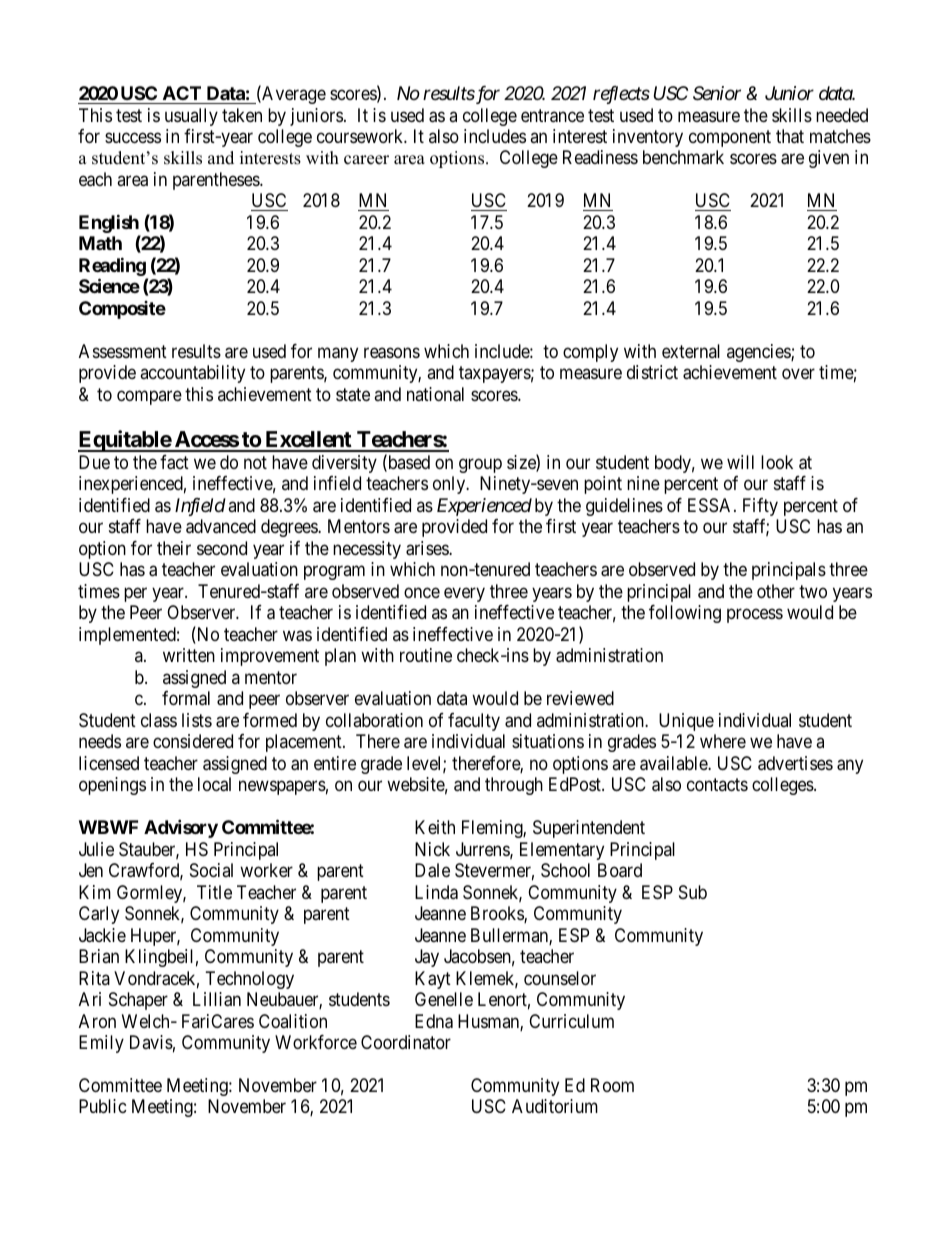 This document has height=1233, width=952. Describe the element at coordinates (730, 138) in the document. I see `component` at that location.
